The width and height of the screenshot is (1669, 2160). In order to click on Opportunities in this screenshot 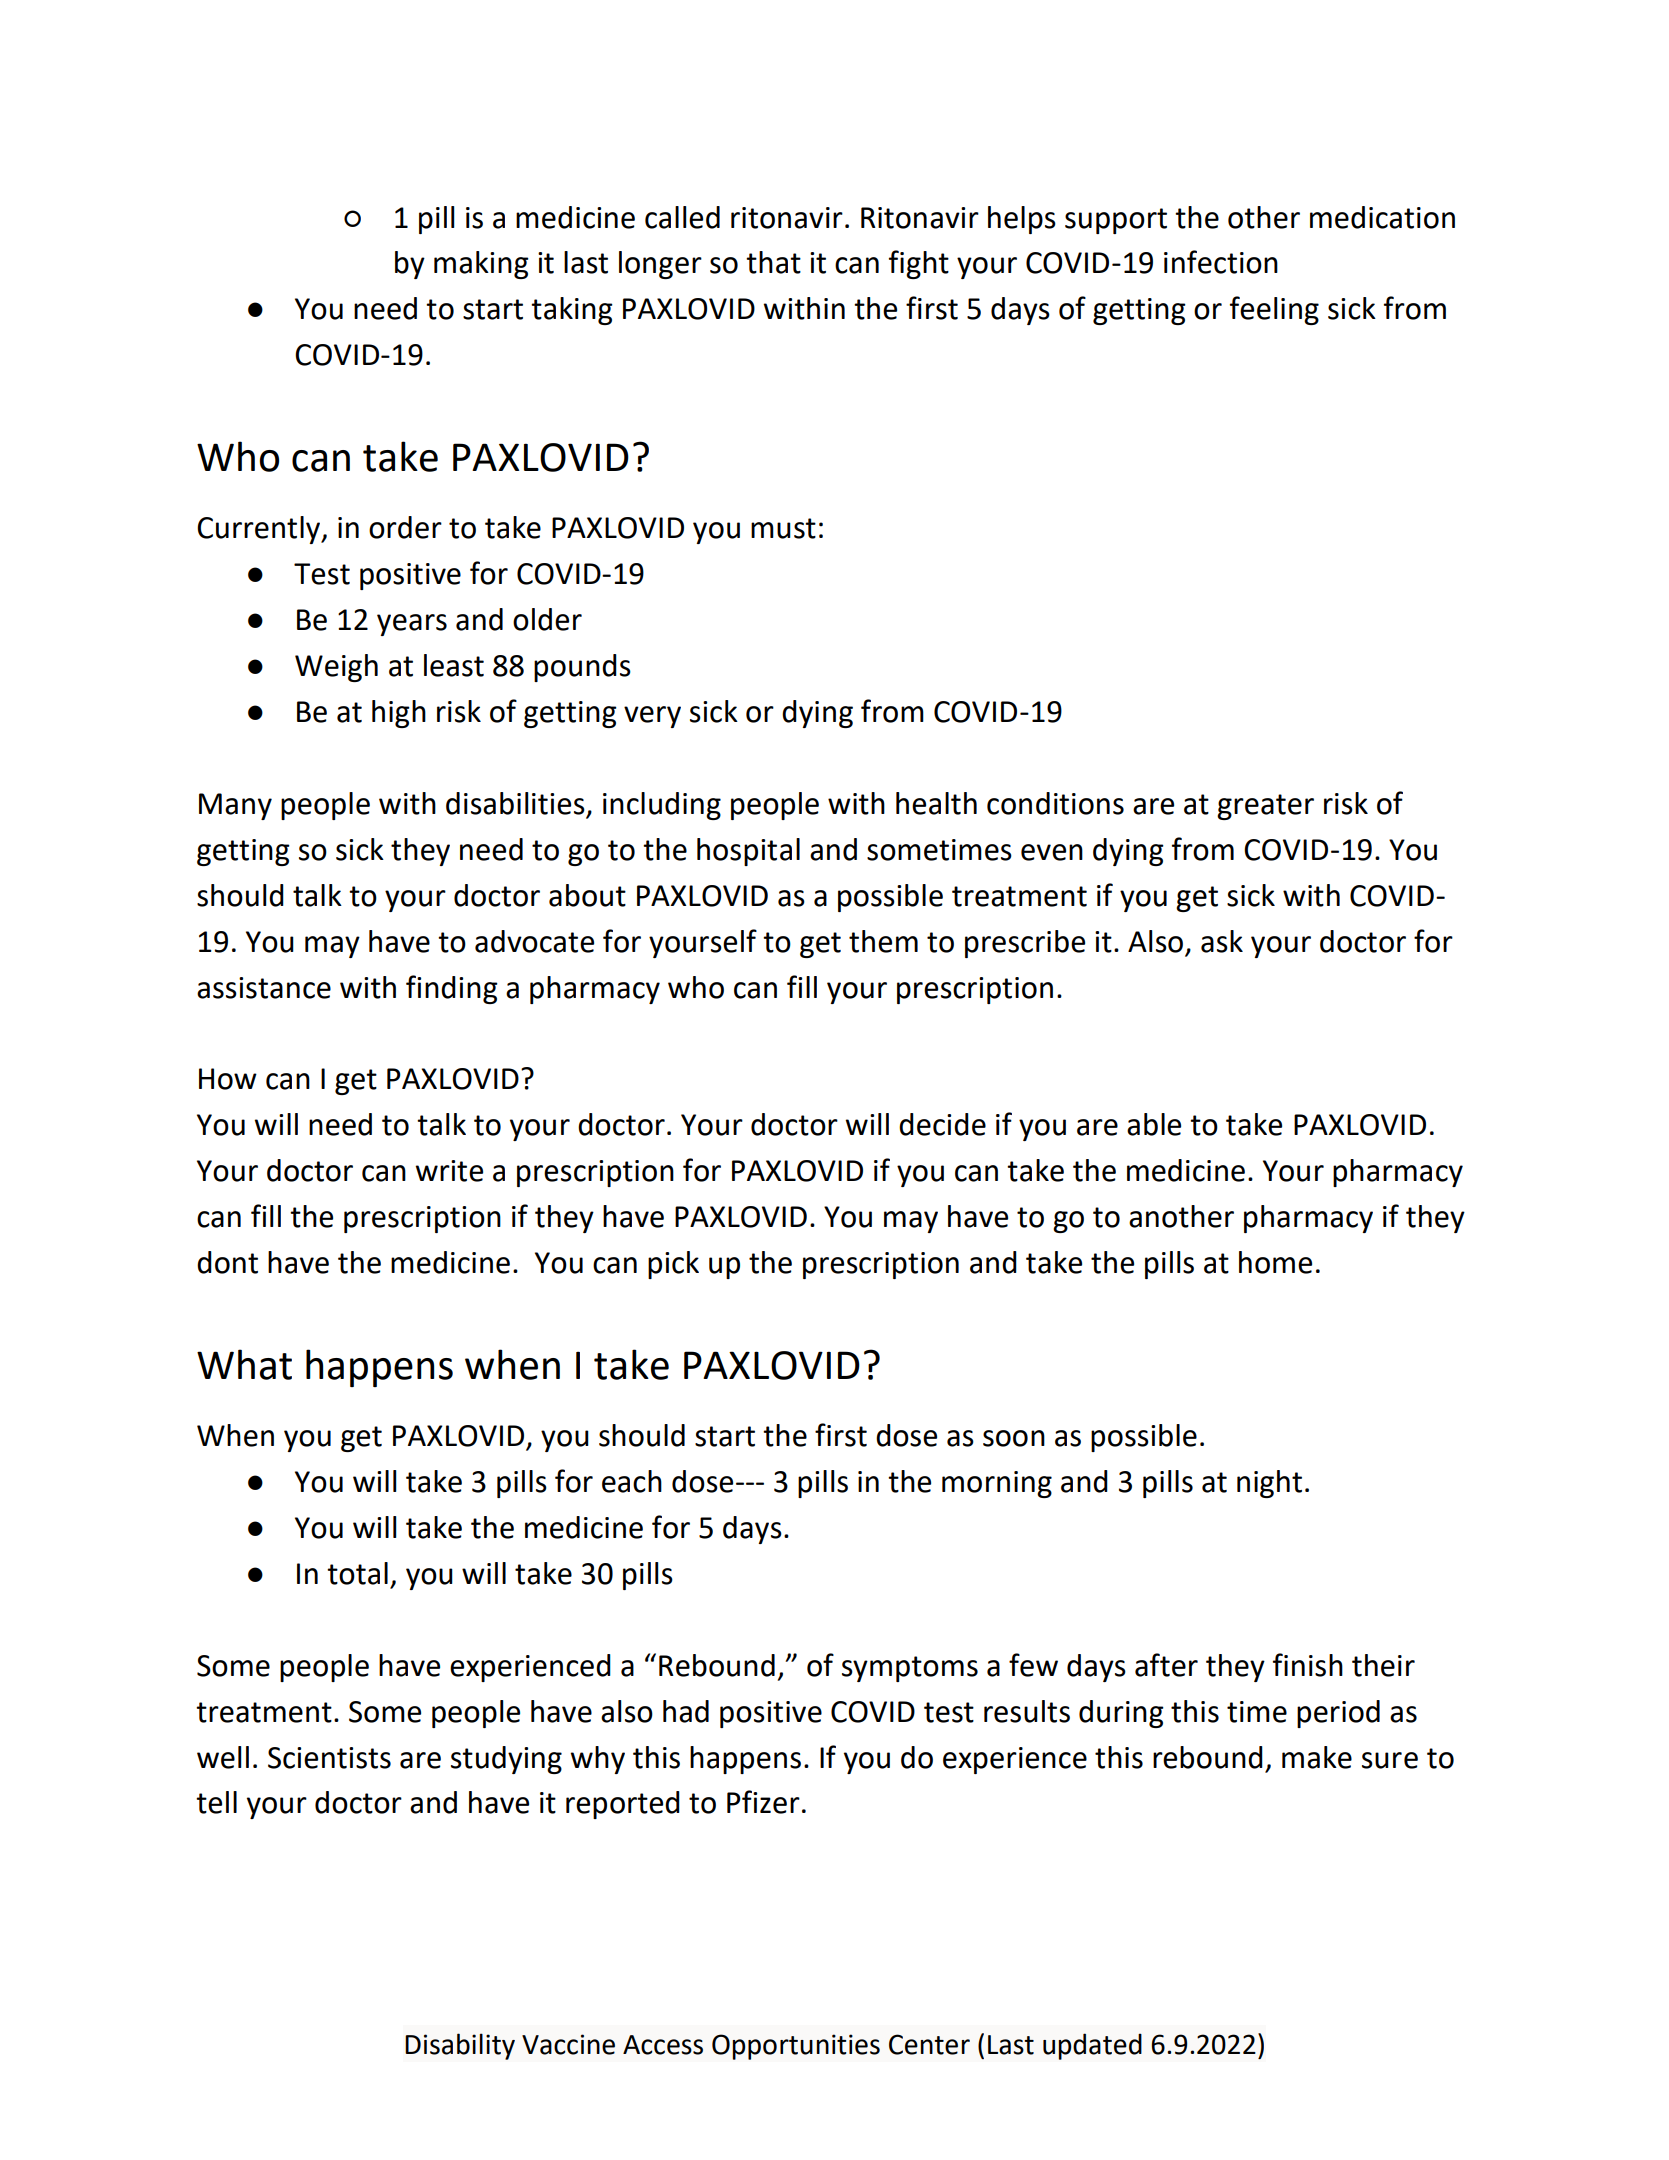, I will do `click(796, 2047)`.
